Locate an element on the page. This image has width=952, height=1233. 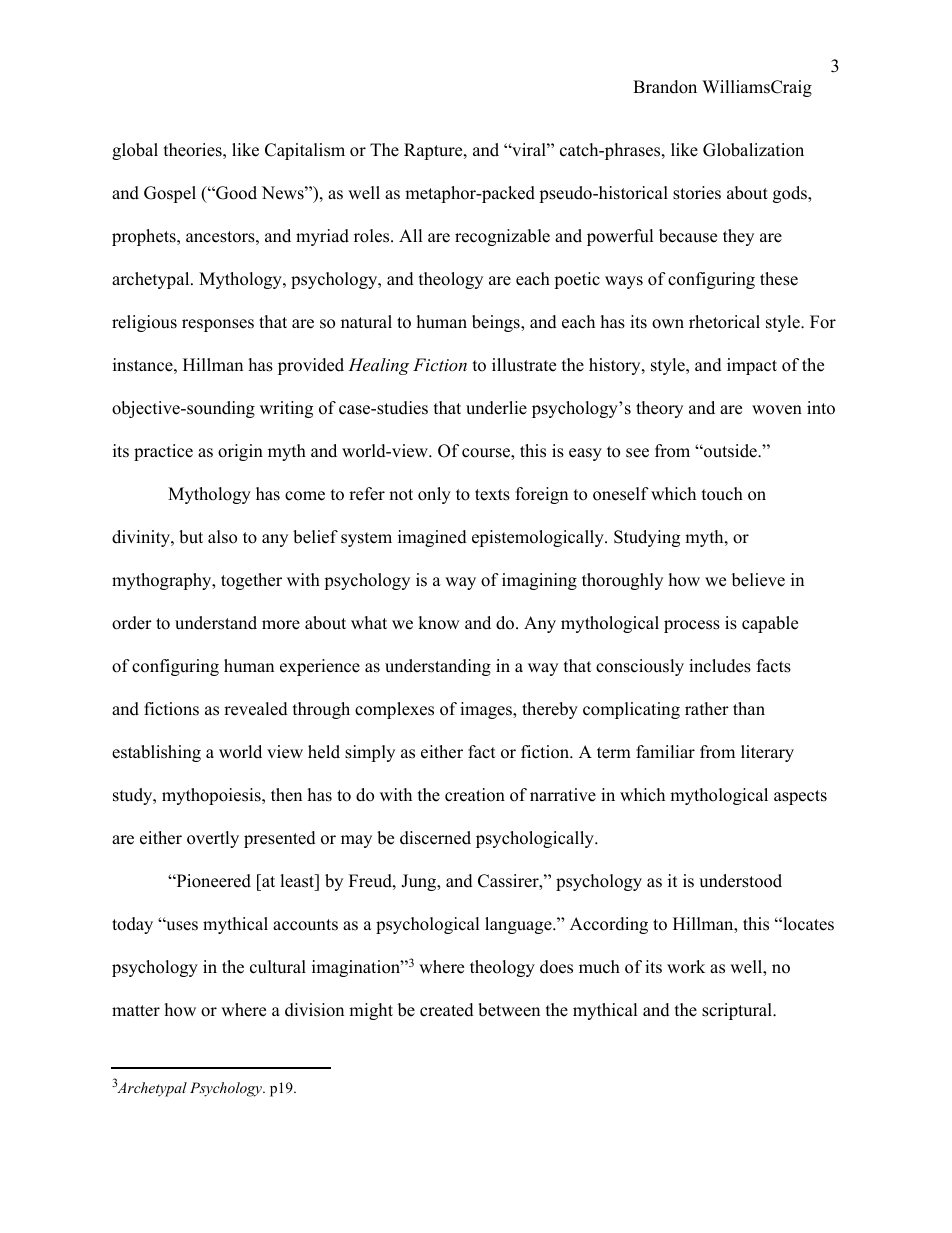
Brandon is located at coordinates (665, 87).
